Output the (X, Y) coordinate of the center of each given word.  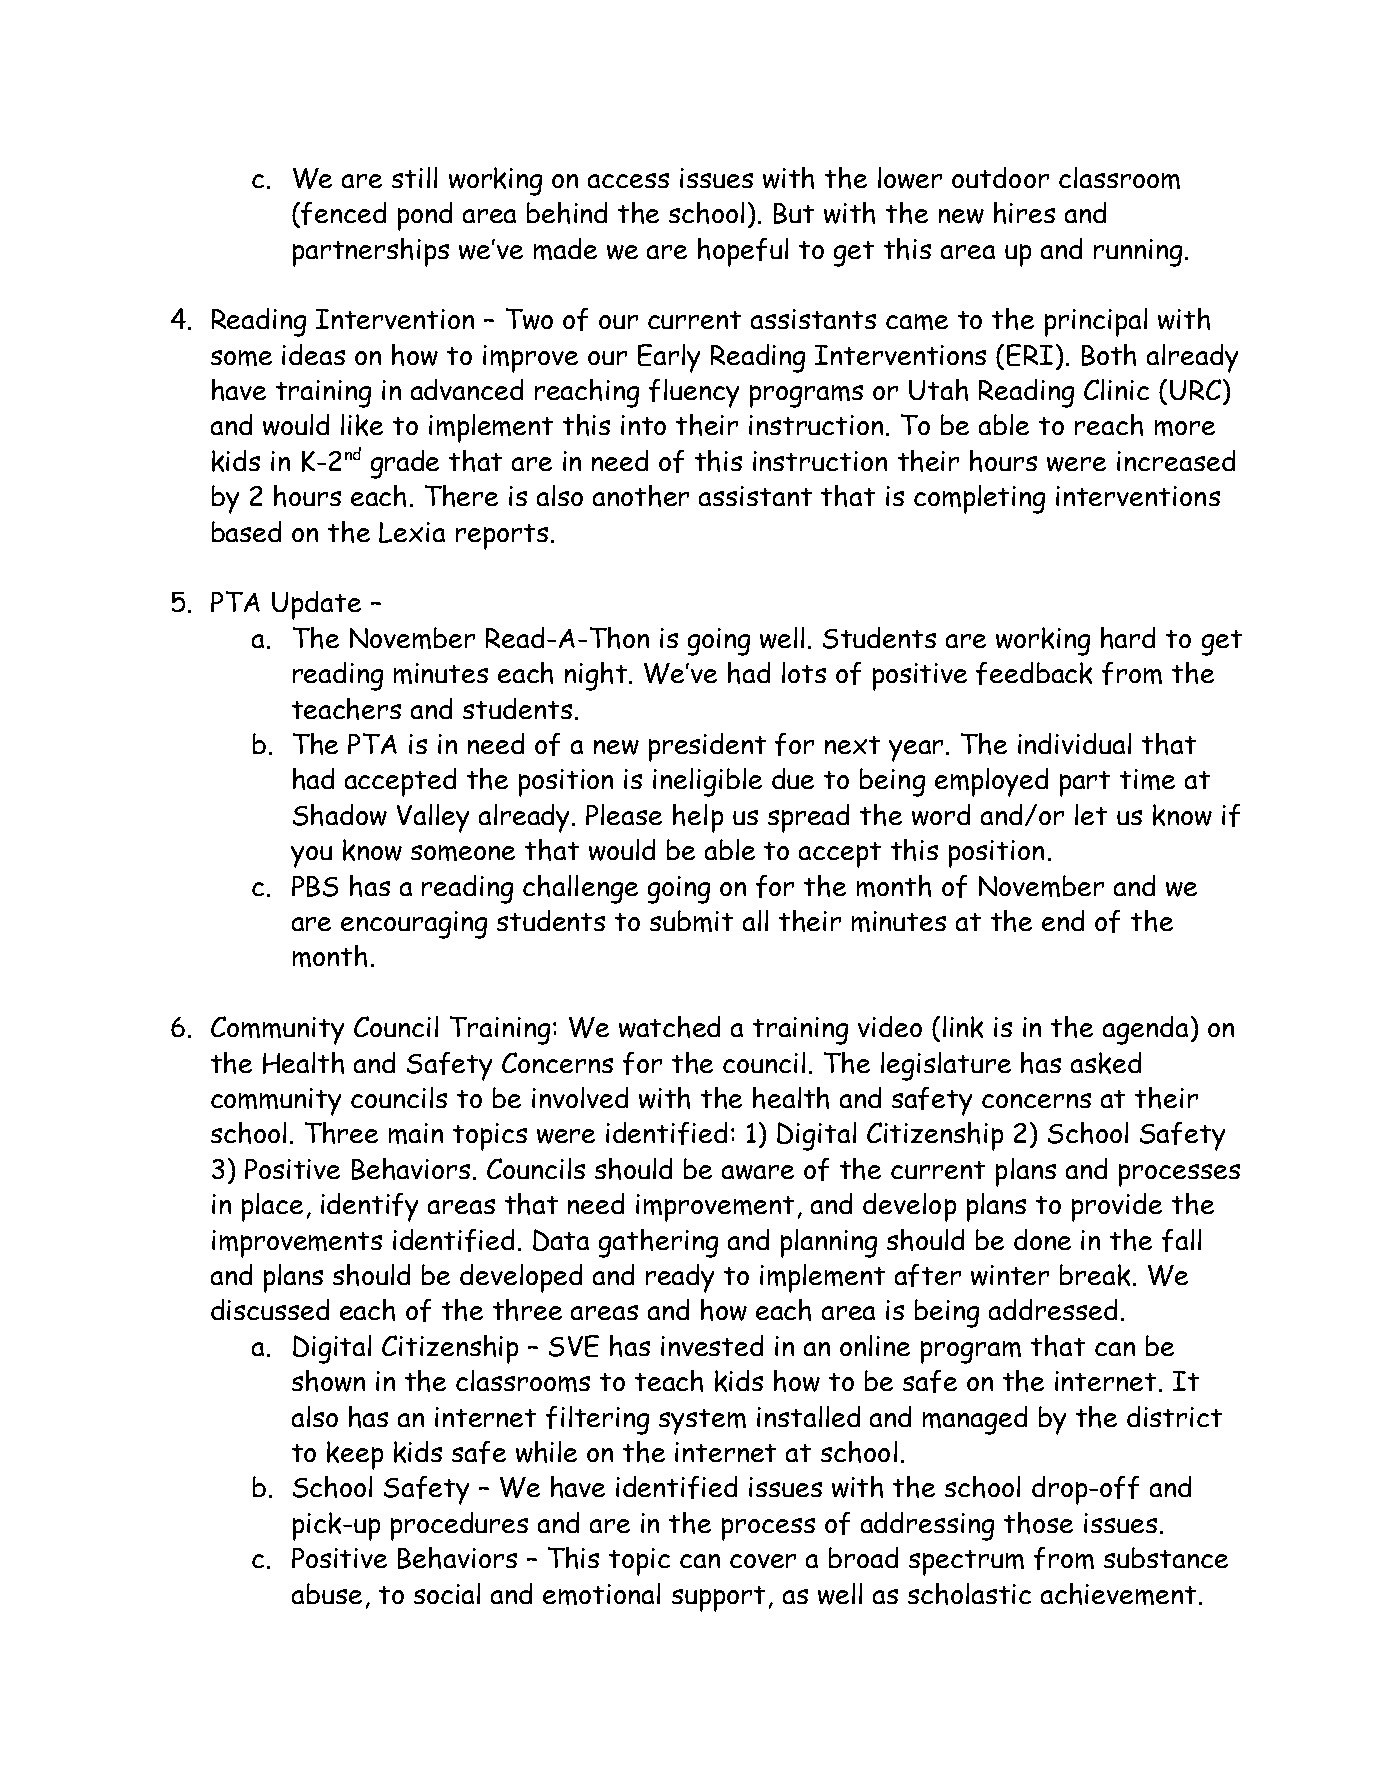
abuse (327, 1593)
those (1038, 1523)
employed (991, 782)
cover (763, 1561)
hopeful (743, 252)
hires (1024, 213)
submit (691, 921)
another (641, 496)
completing (979, 499)
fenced (343, 213)
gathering (658, 1243)
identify (369, 1207)
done (1042, 1239)
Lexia (412, 532)
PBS (315, 886)
